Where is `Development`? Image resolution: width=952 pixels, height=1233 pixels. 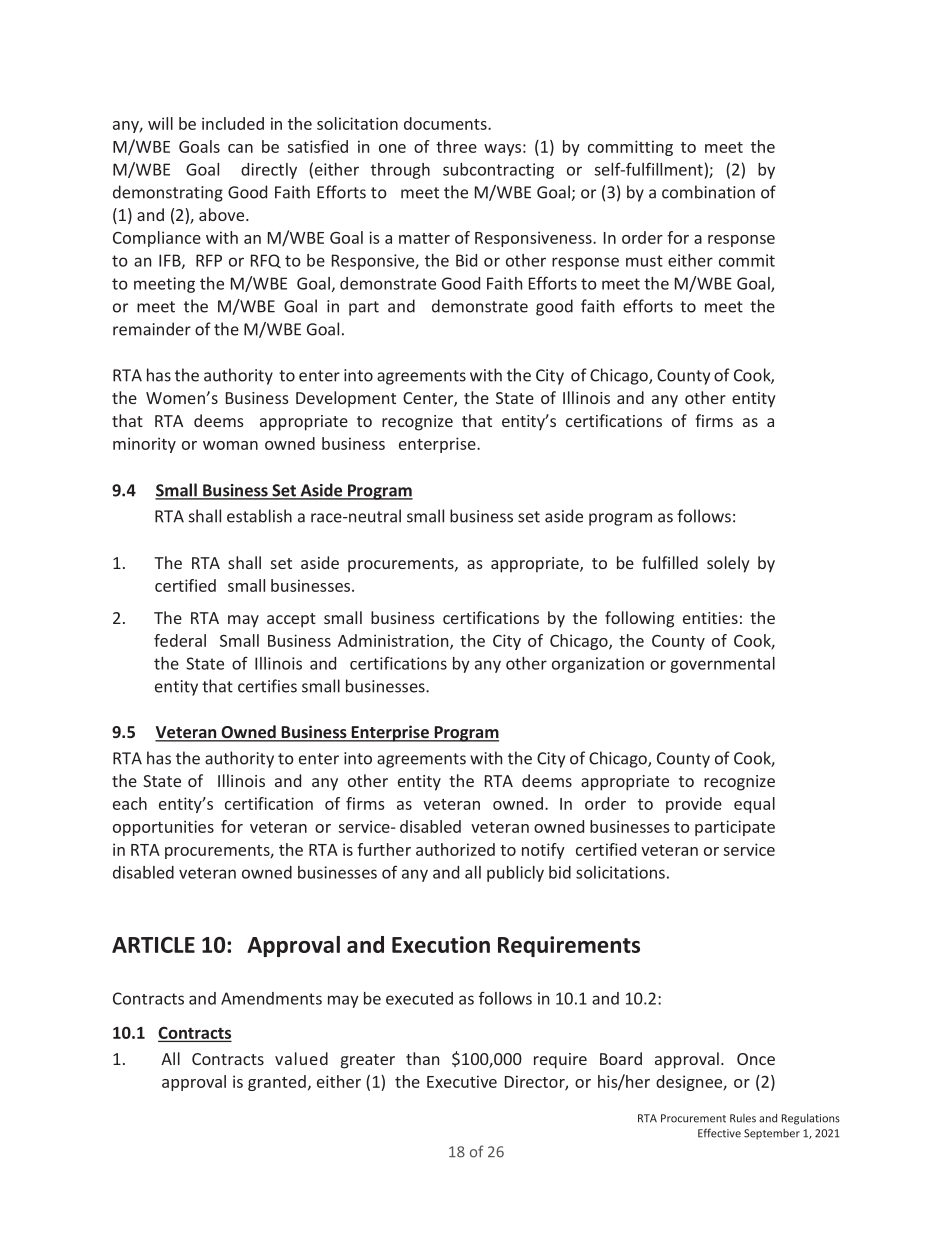 Development is located at coordinates (346, 399).
